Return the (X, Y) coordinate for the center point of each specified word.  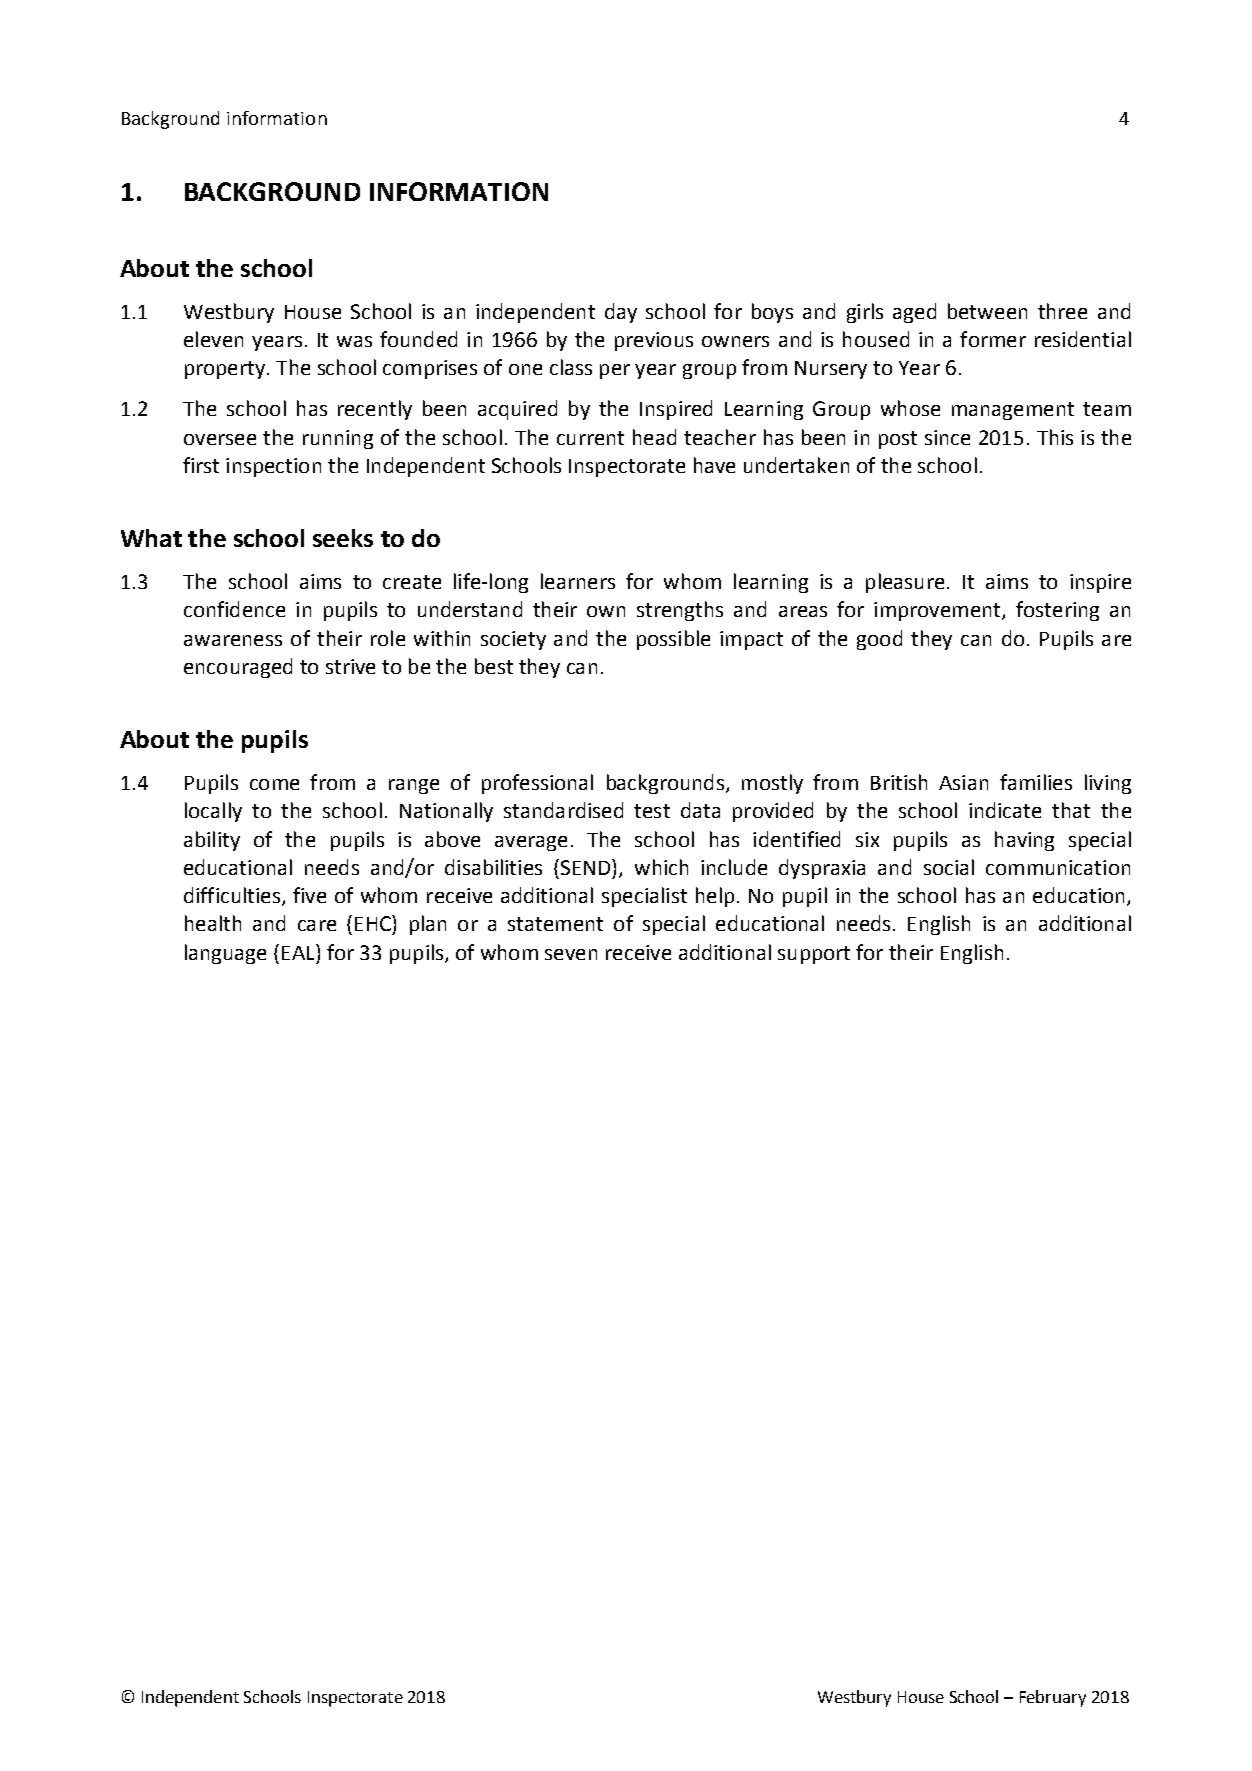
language (225, 954)
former (993, 339)
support (814, 955)
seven (571, 954)
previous (654, 341)
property (225, 370)
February (1053, 1698)
